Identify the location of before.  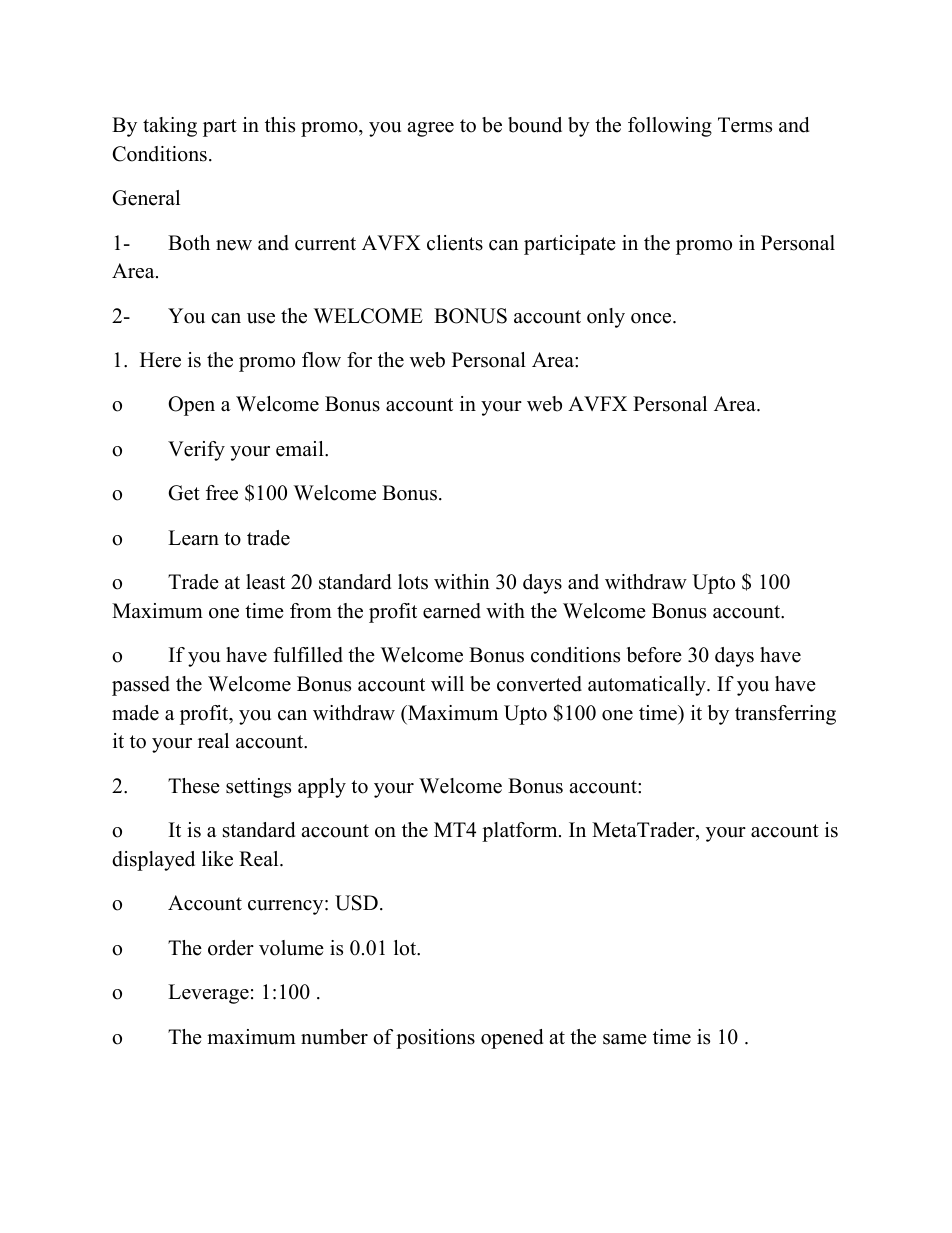
(654, 655).
